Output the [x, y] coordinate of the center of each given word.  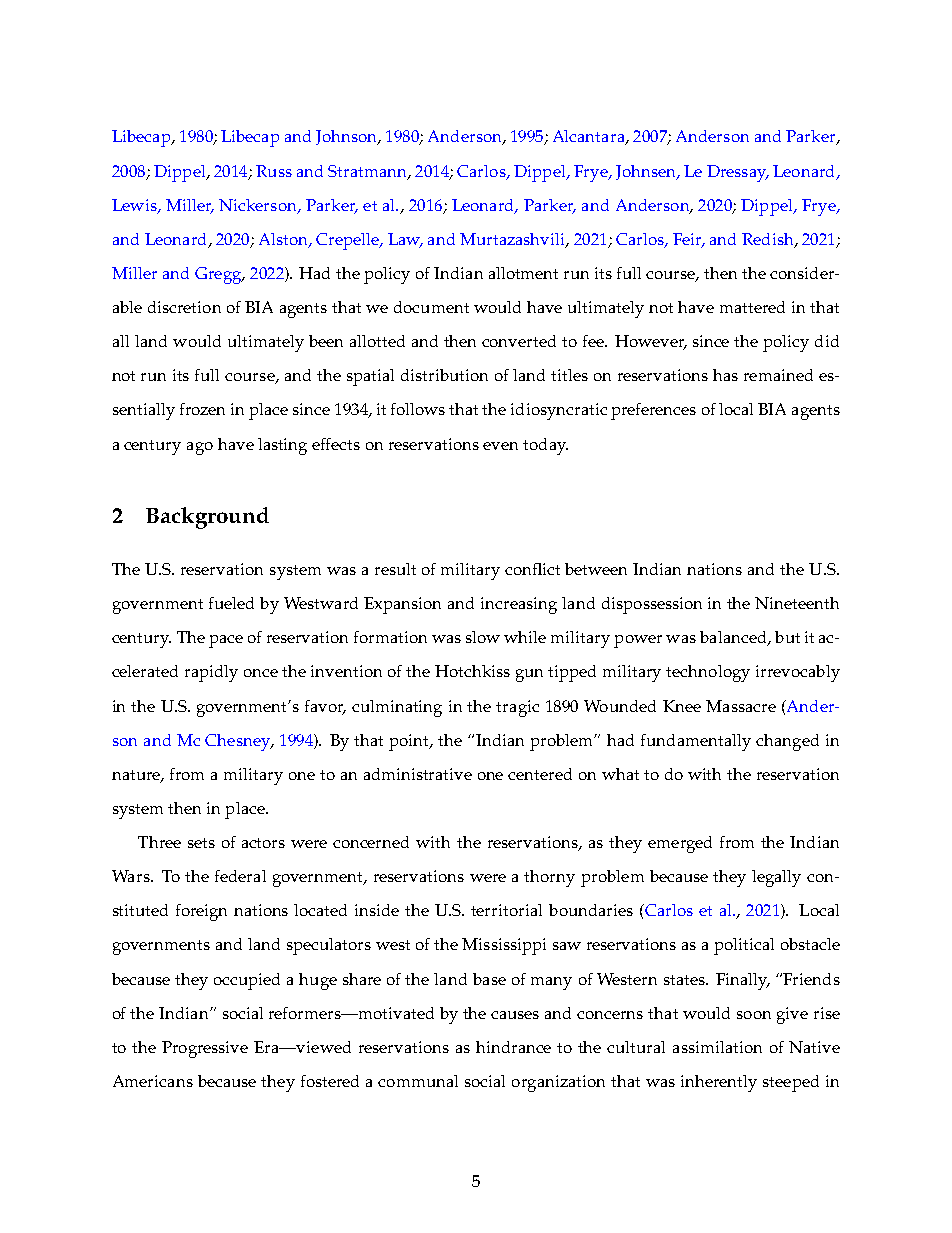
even [500, 446]
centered [540, 774]
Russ [274, 171]
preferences [653, 411]
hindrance [513, 1047]
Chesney [238, 742]
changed [787, 742]
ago [200, 448]
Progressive [205, 1049]
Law [405, 240]
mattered [752, 307]
